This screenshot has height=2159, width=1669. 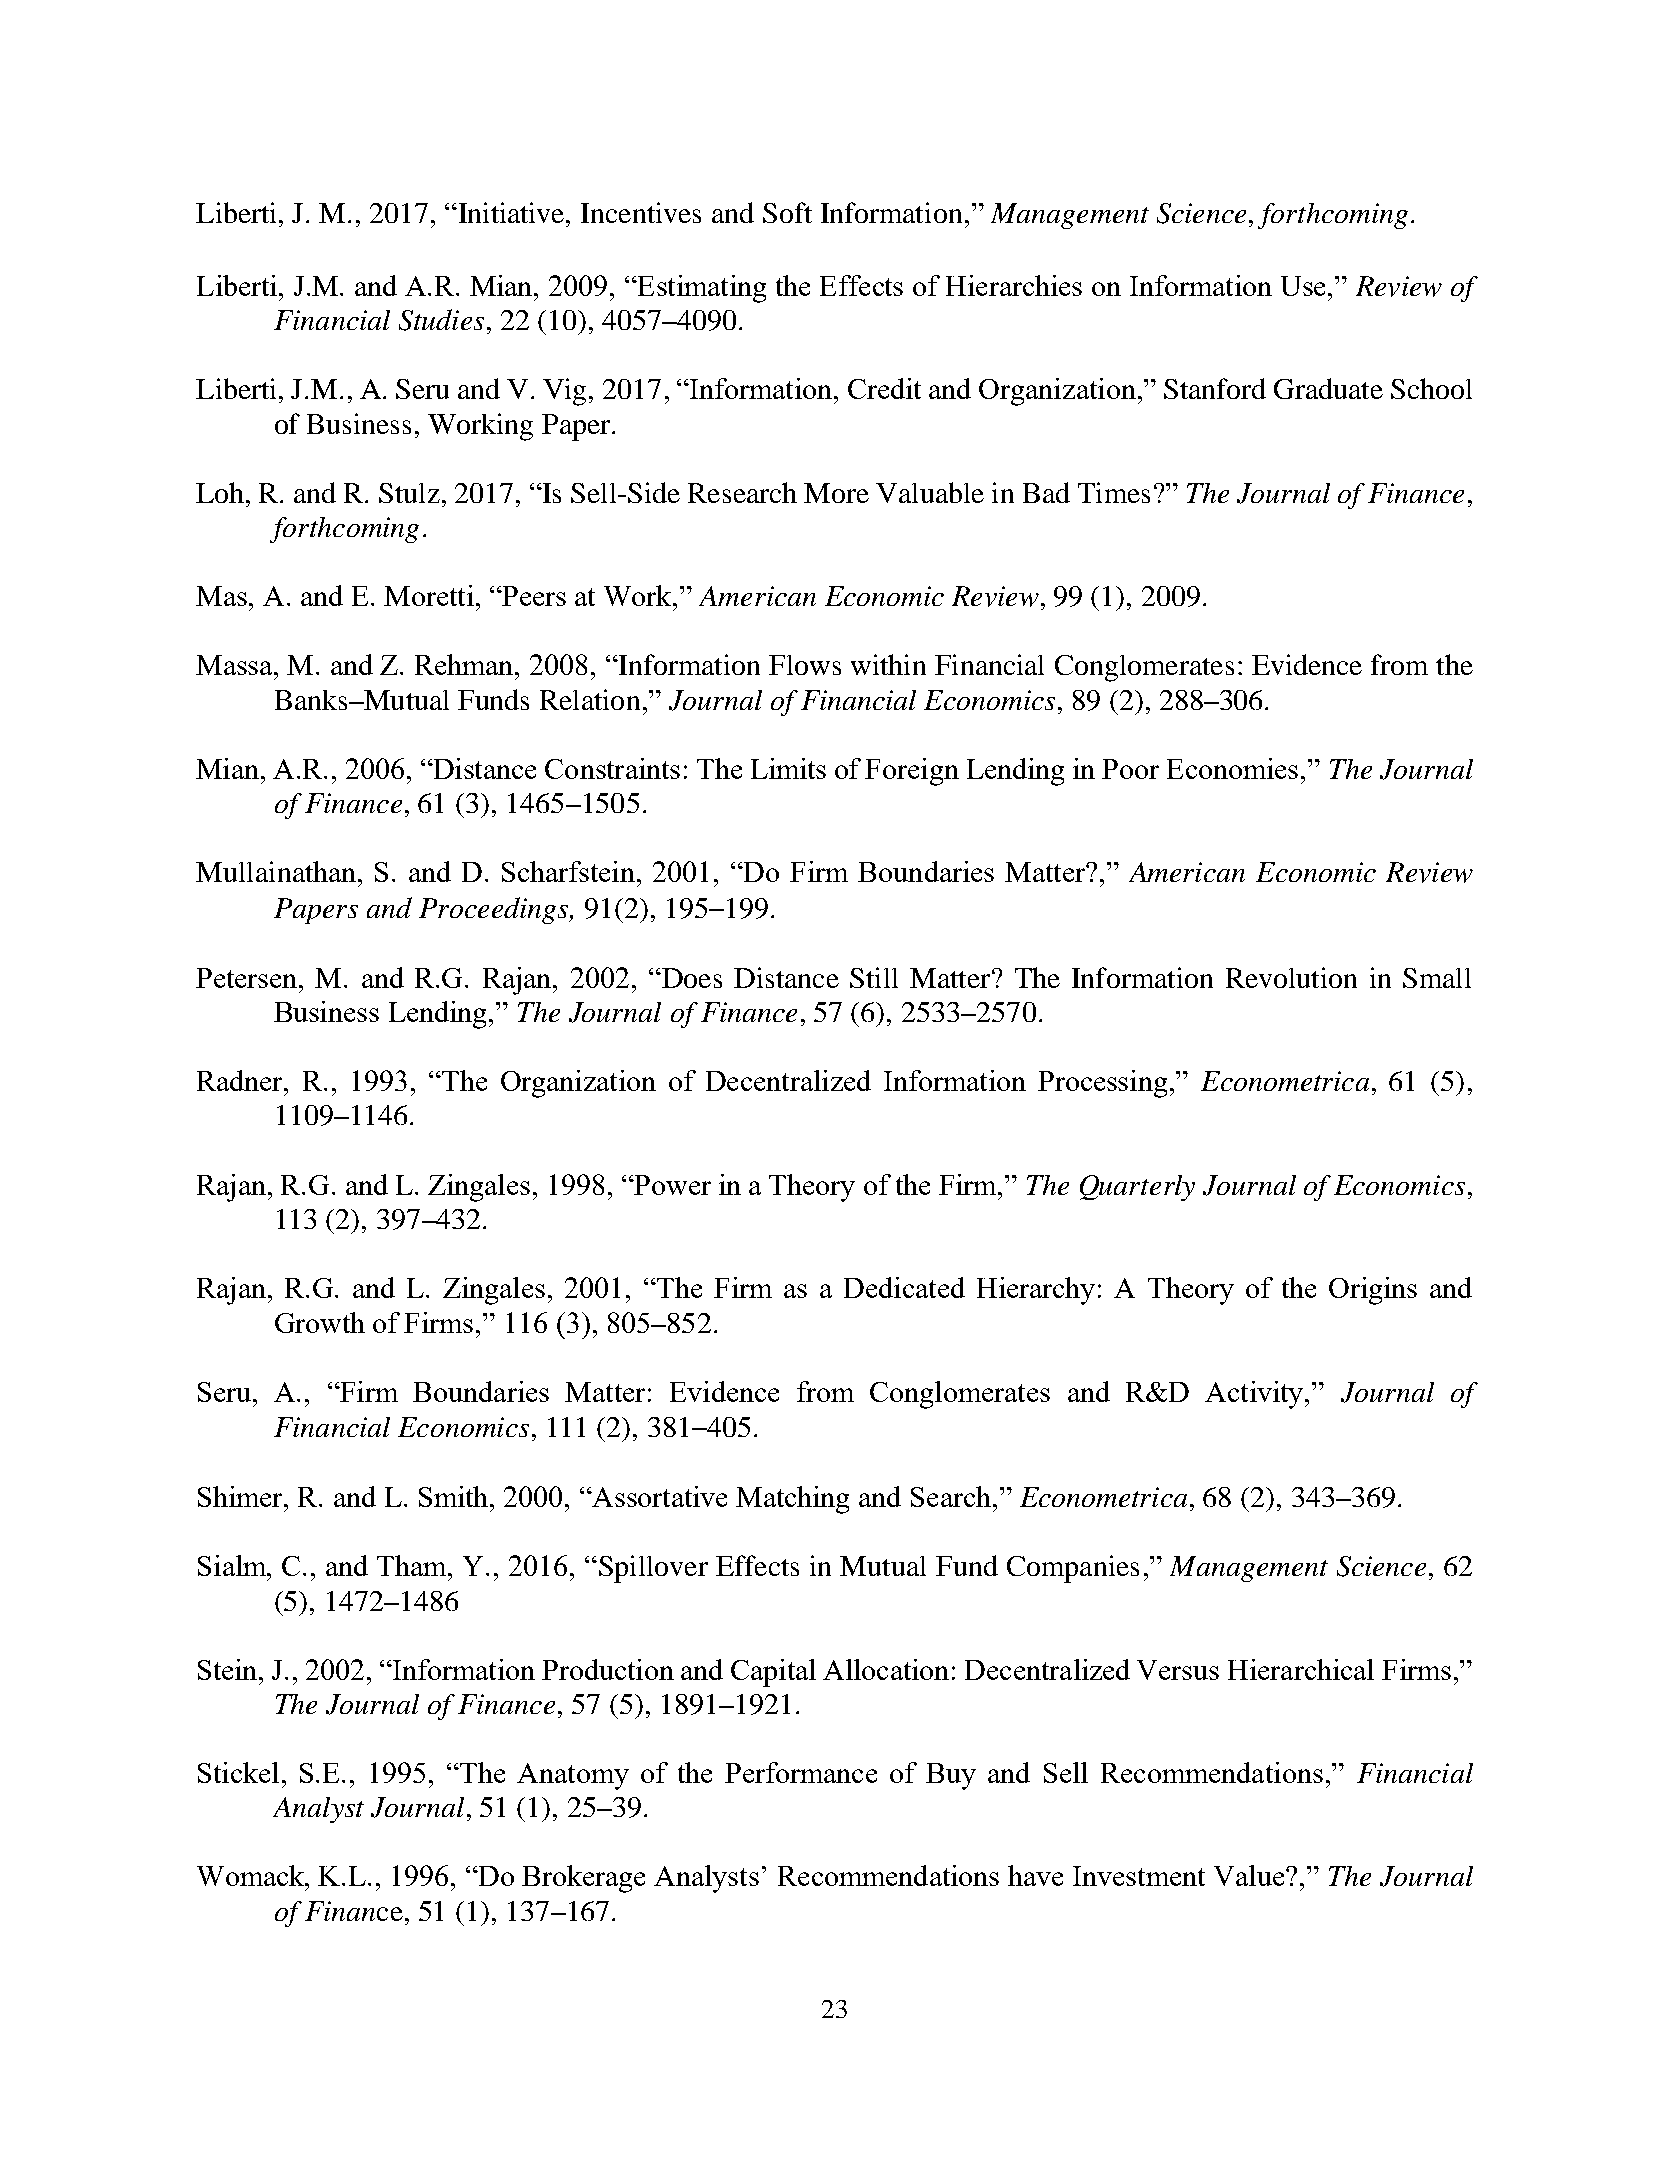 I want to click on Soft, so click(x=787, y=212).
